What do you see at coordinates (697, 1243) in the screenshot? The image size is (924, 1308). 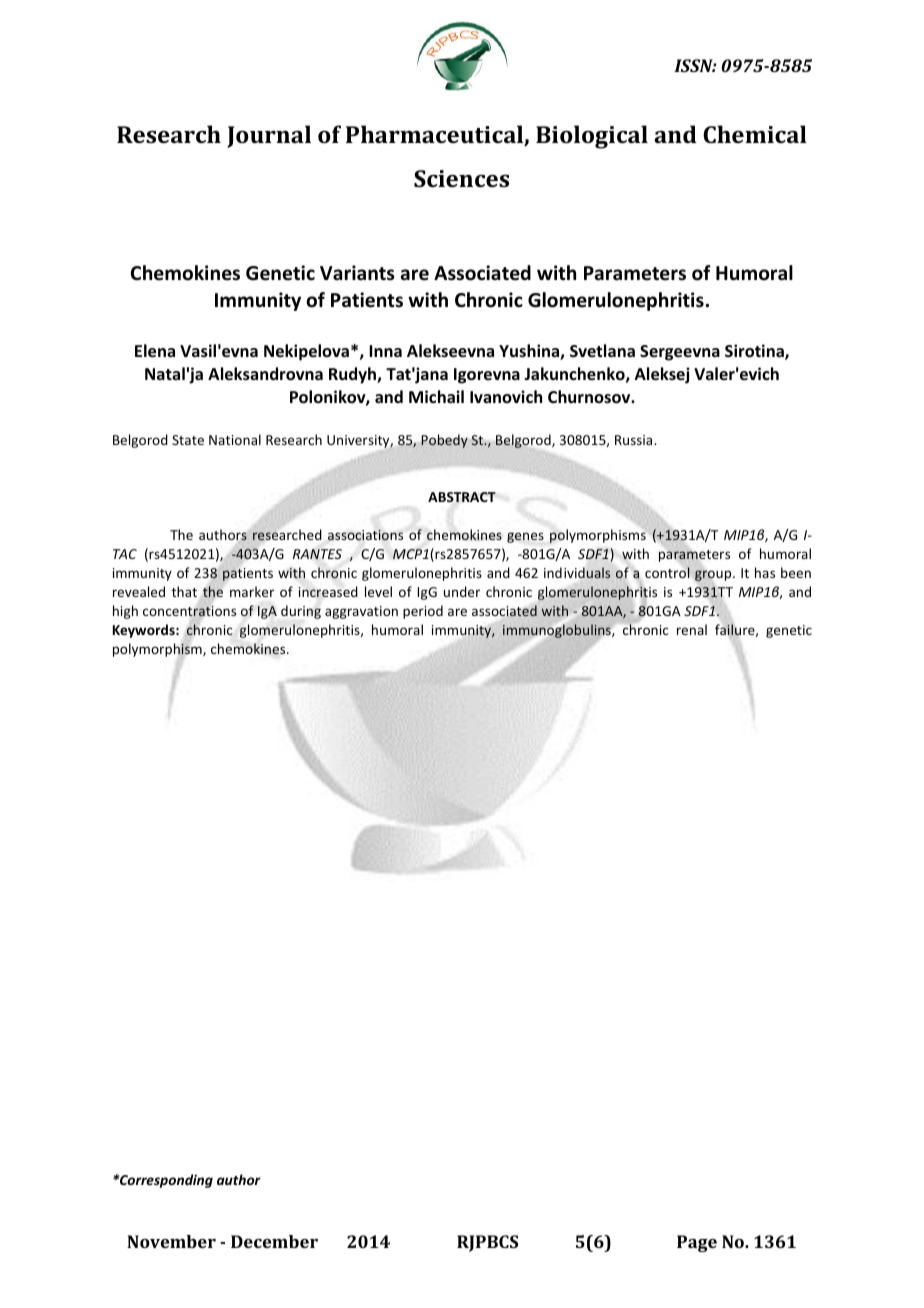 I see `Page` at bounding box center [697, 1243].
